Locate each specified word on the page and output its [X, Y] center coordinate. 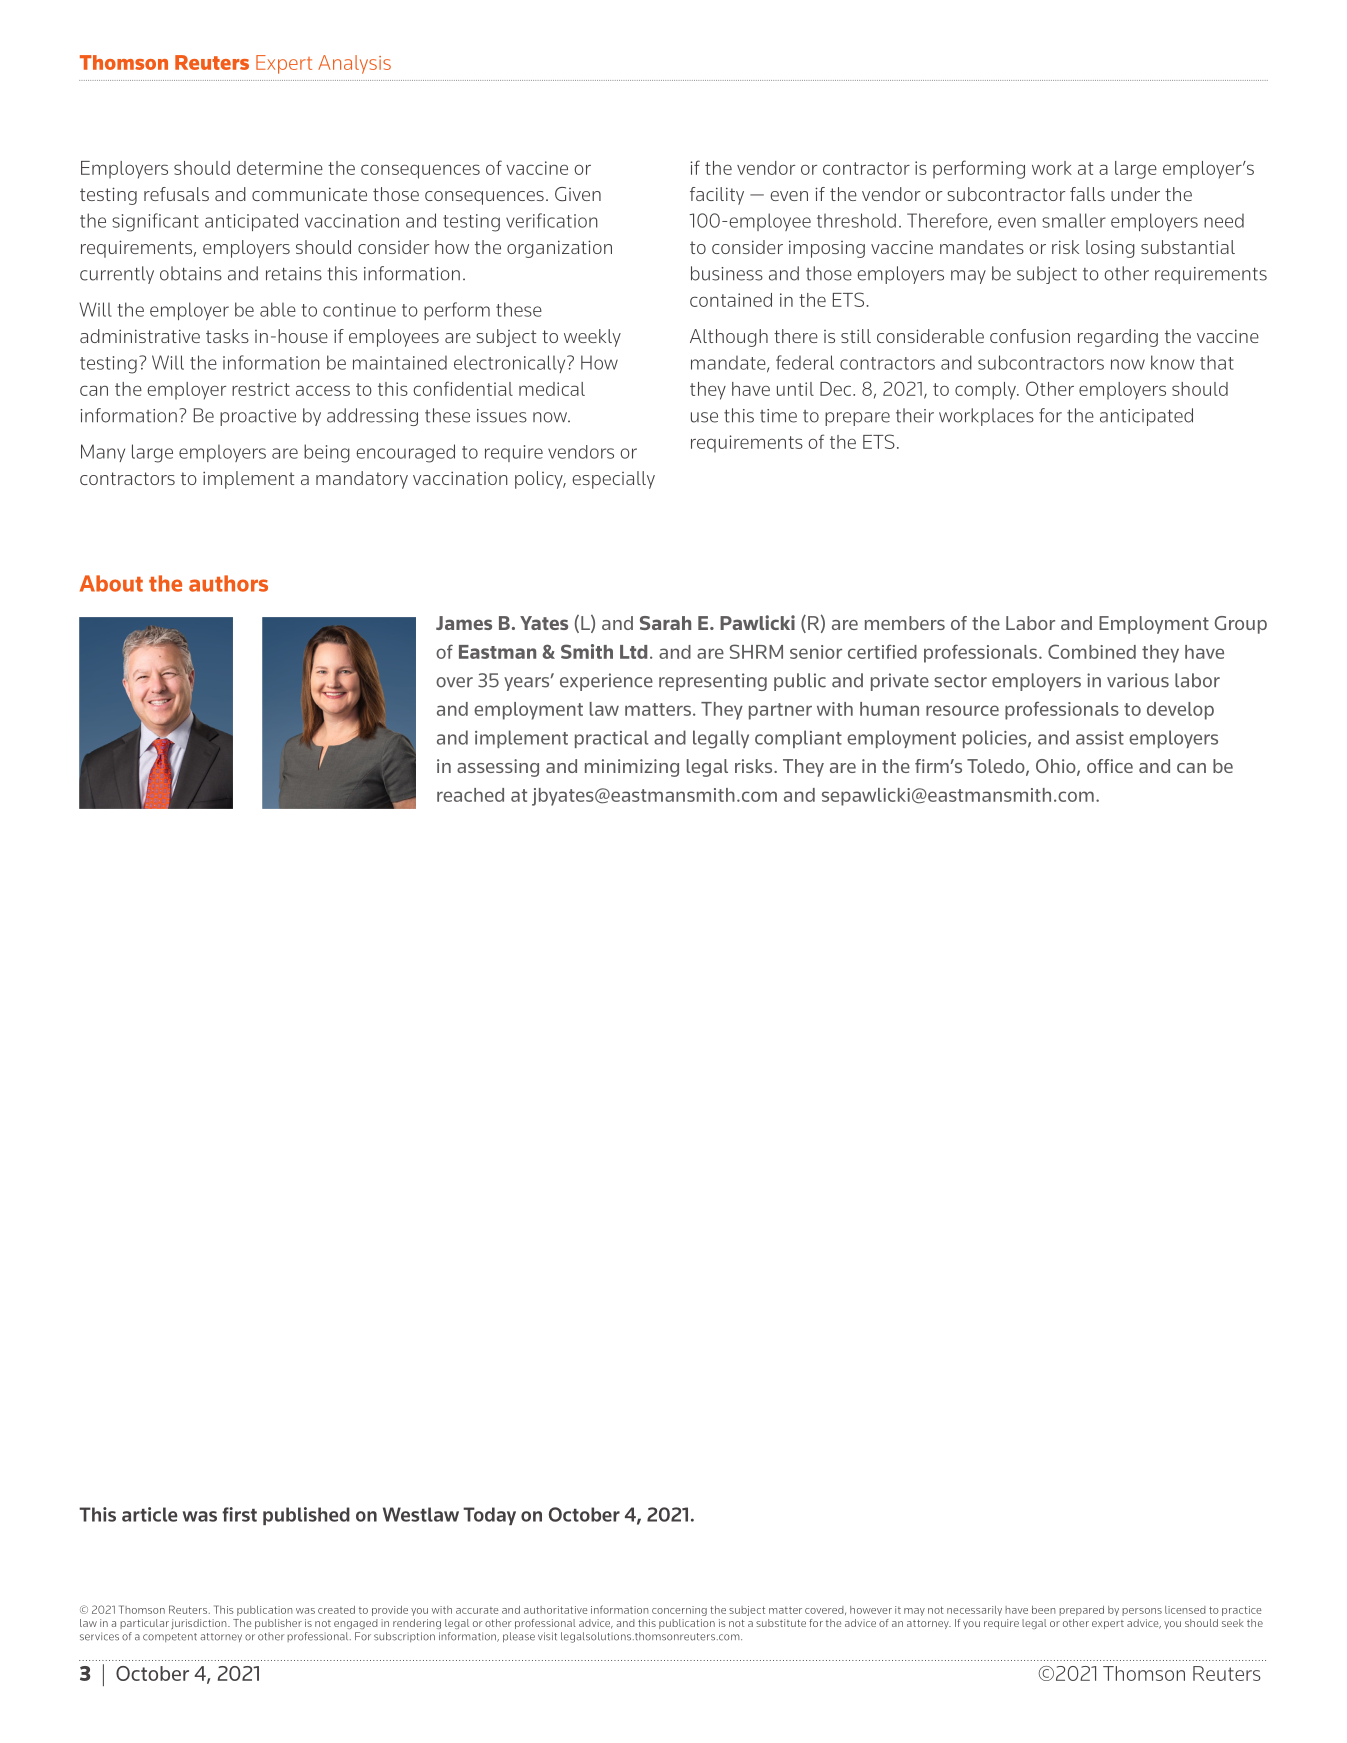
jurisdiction [200, 1624]
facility [717, 196]
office [1110, 766]
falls [1087, 194]
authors [228, 583]
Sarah [665, 623]
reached [470, 795]
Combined [1092, 651]
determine [280, 168]
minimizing [632, 768]
